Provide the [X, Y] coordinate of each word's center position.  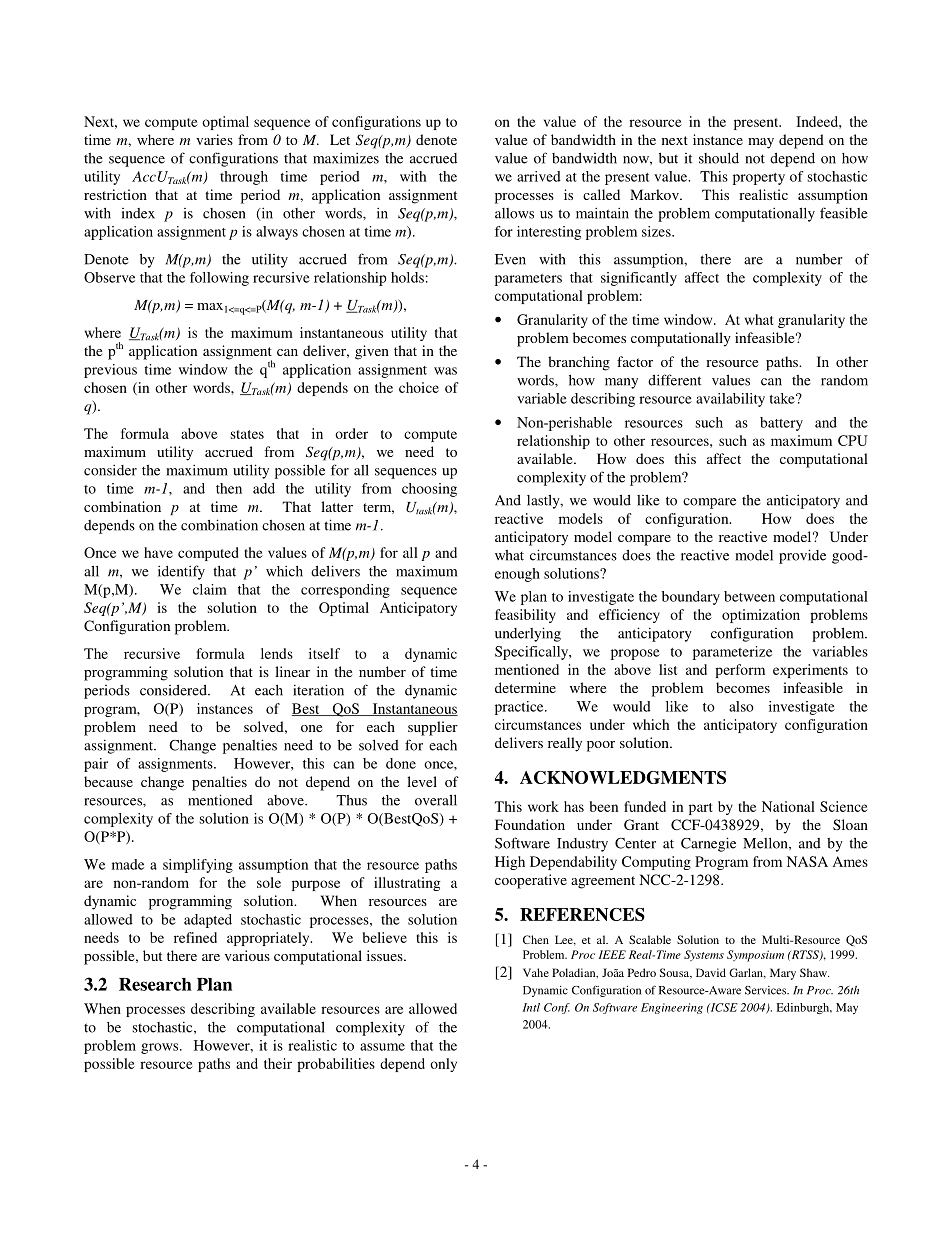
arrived [539, 176]
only [443, 1065]
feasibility [525, 616]
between [749, 596]
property [759, 179]
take [783, 398]
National [788, 806]
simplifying [198, 866]
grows [161, 1048]
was [445, 371]
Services [767, 990]
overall [436, 800]
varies [214, 139]
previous [110, 371]
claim [210, 589]
